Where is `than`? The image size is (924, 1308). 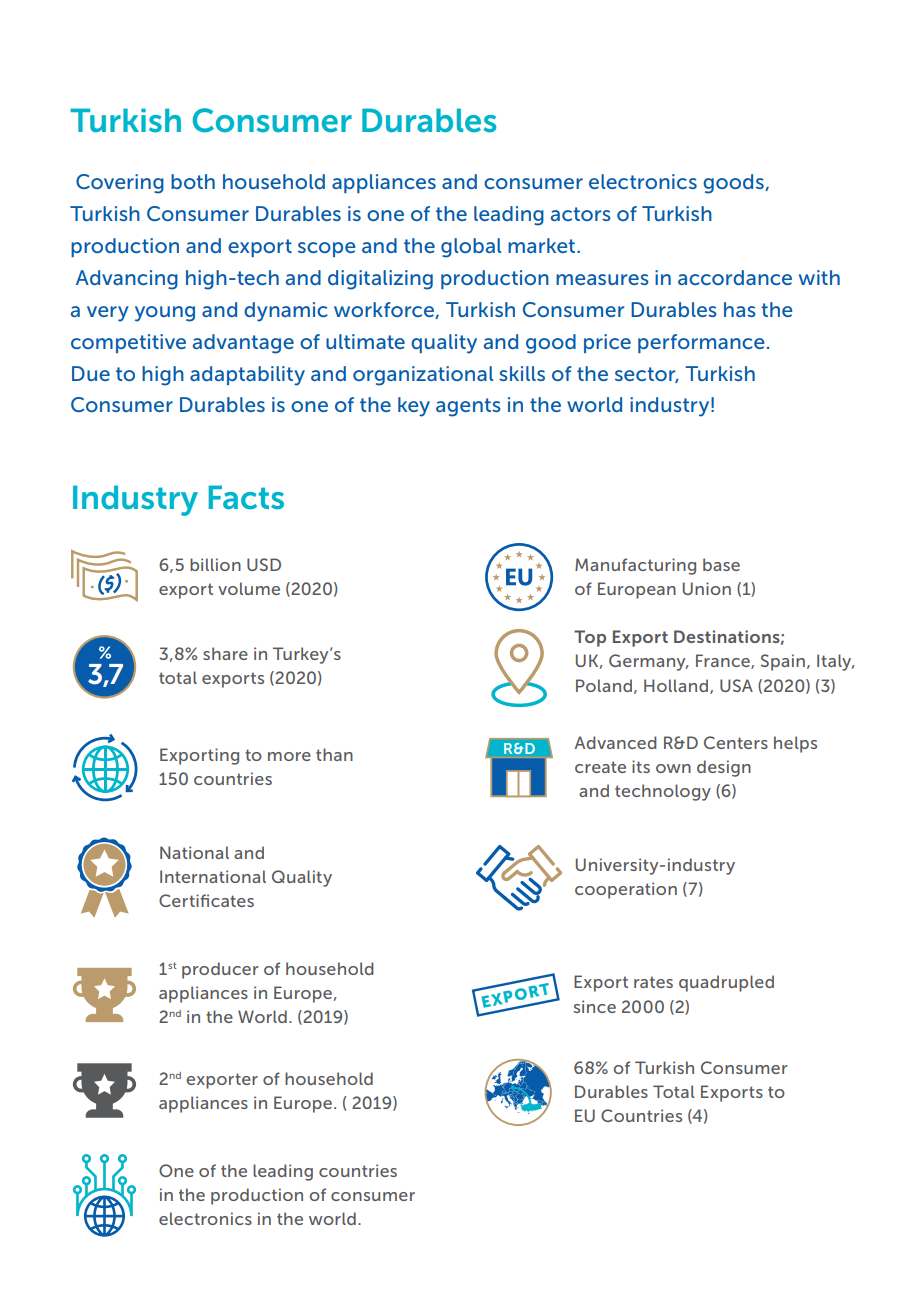
than is located at coordinates (334, 754).
